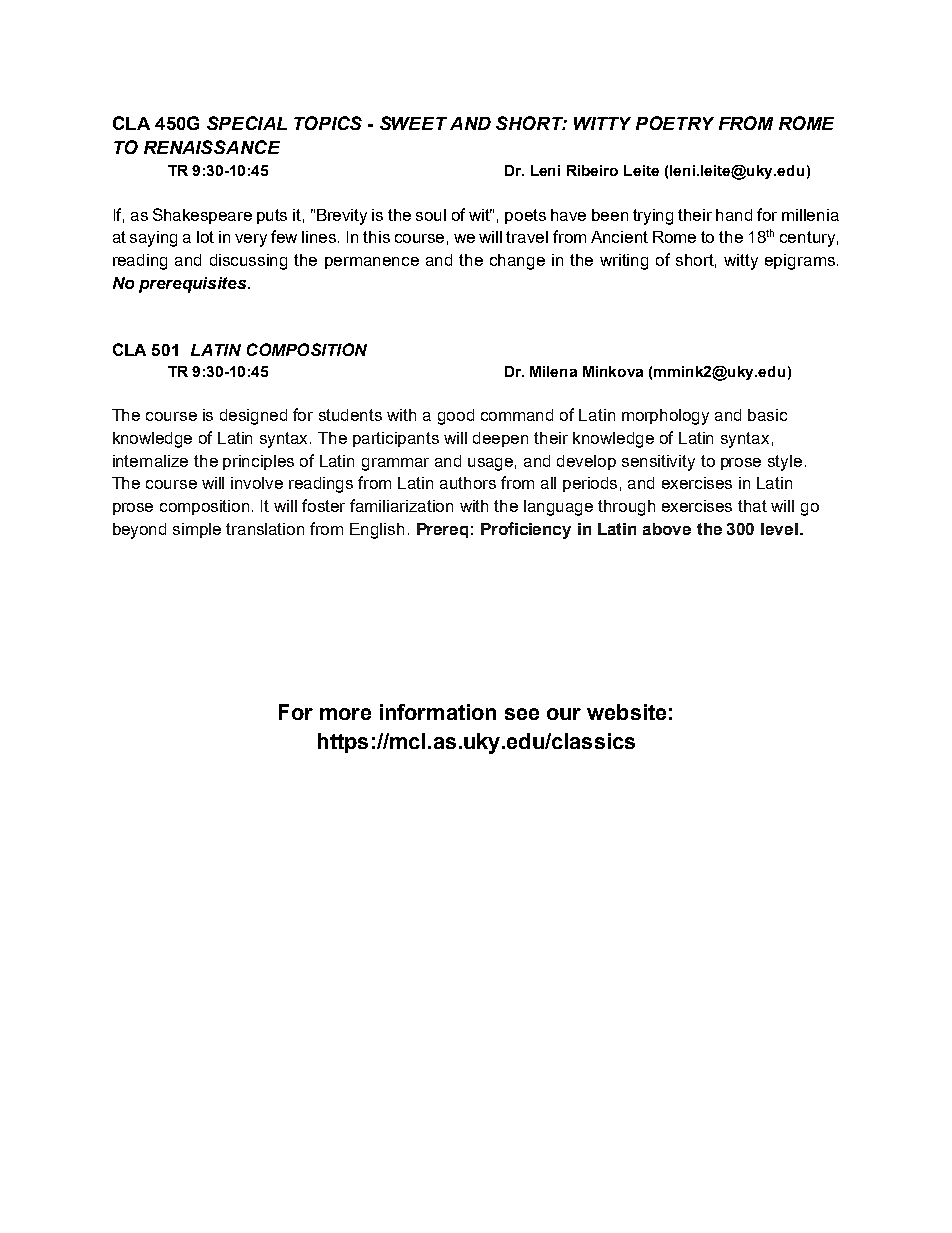 The width and height of the page is (952, 1233). What do you see at coordinates (517, 262) in the page?
I see `change` at bounding box center [517, 262].
